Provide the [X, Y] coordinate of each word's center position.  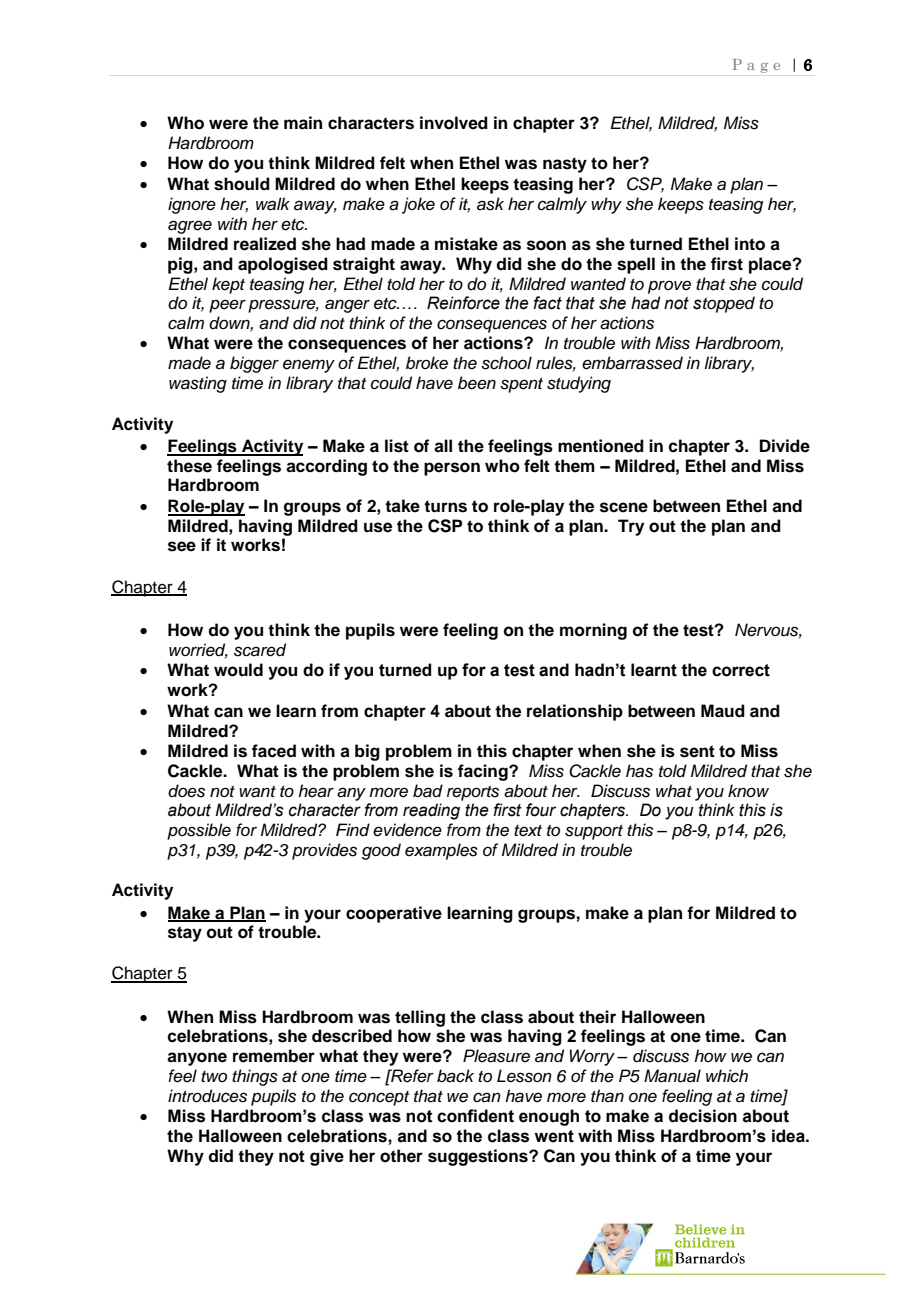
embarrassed [632, 363]
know [748, 790]
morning [593, 631]
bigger [254, 364]
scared [260, 650]
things [255, 1077]
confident [475, 1116]
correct [741, 670]
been [477, 383]
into [750, 244]
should [242, 184]
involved [454, 123]
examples [441, 851]
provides [324, 851]
